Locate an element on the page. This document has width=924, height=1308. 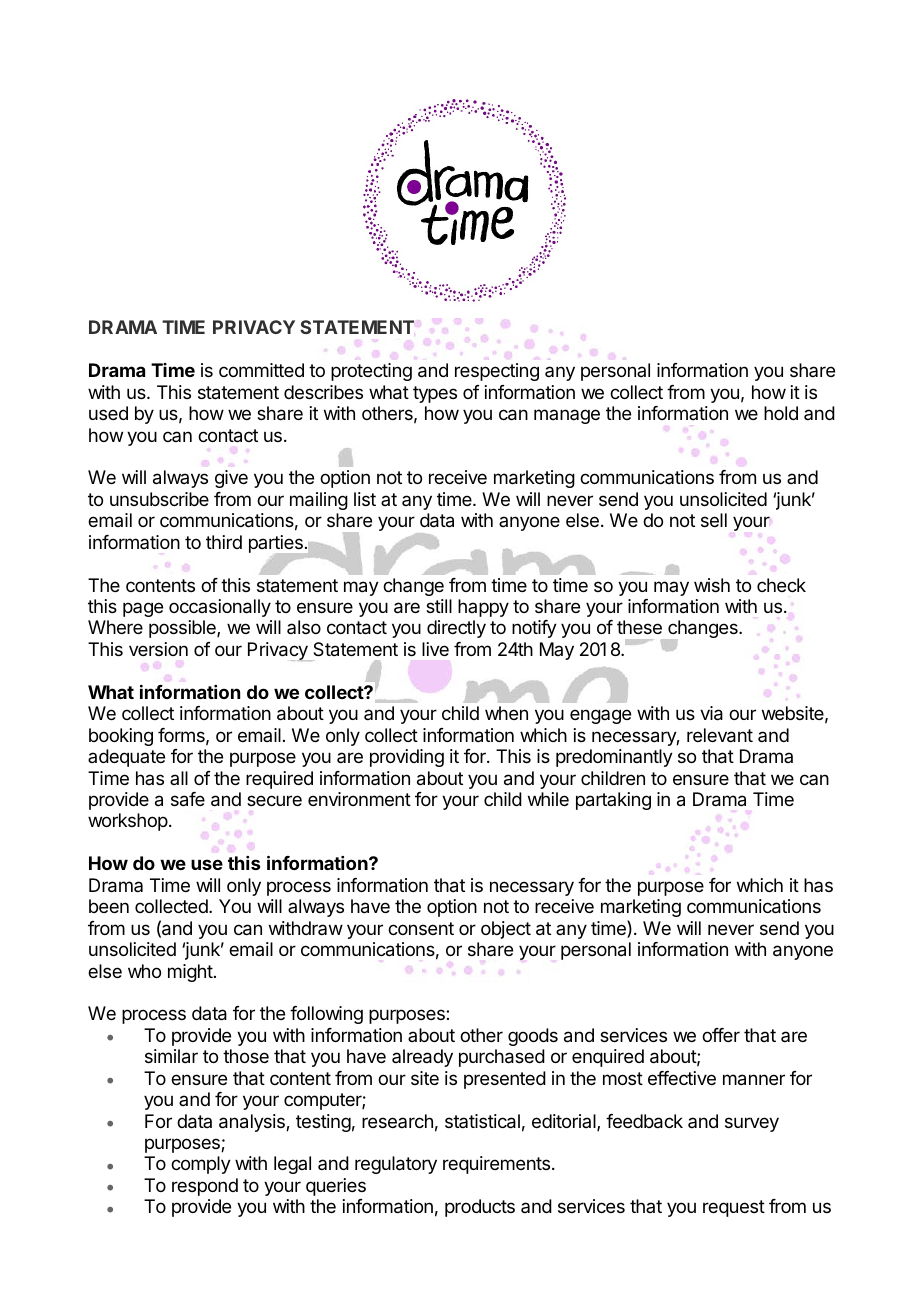
committed is located at coordinates (261, 370).
